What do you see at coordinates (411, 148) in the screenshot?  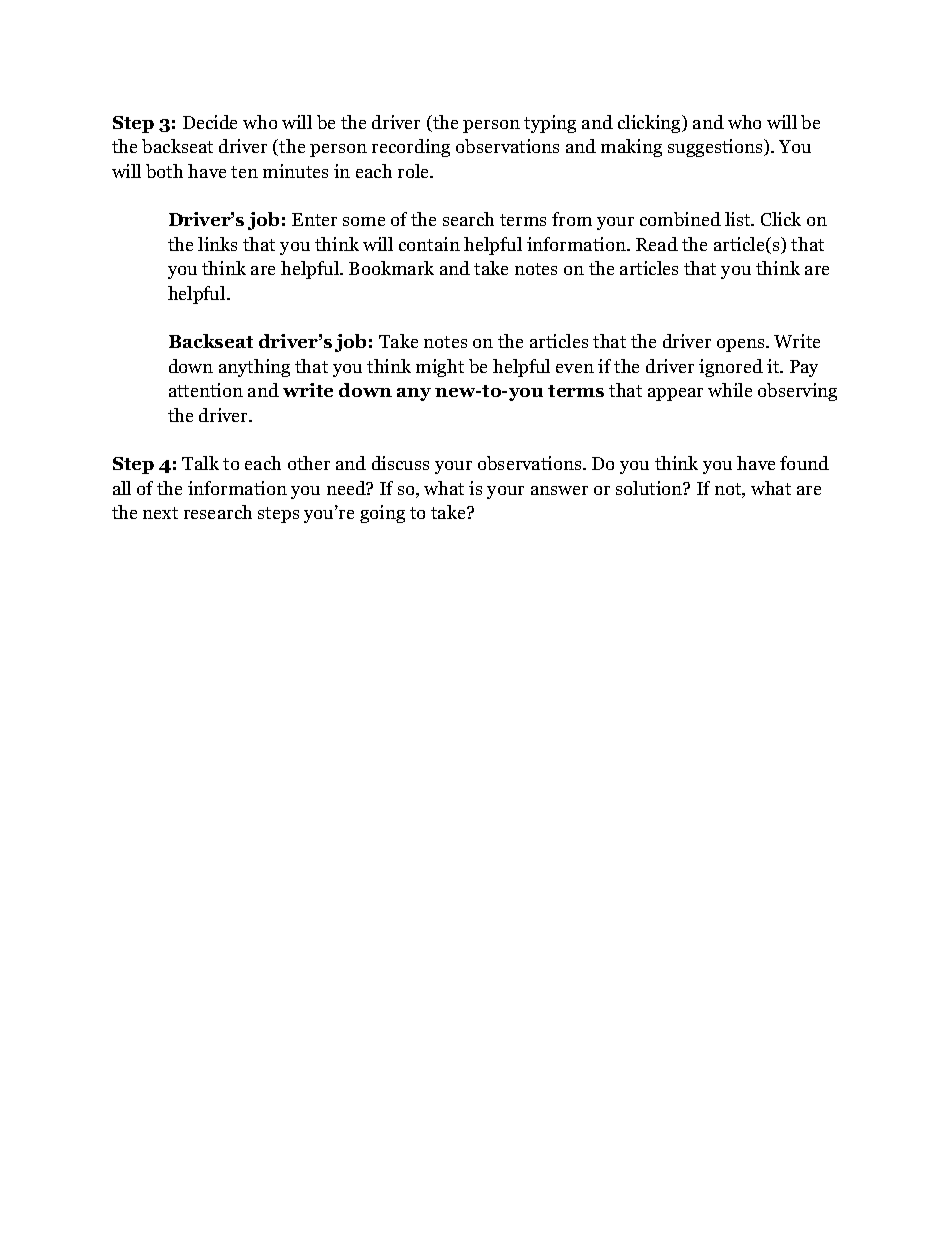 I see `recording` at bounding box center [411, 148].
